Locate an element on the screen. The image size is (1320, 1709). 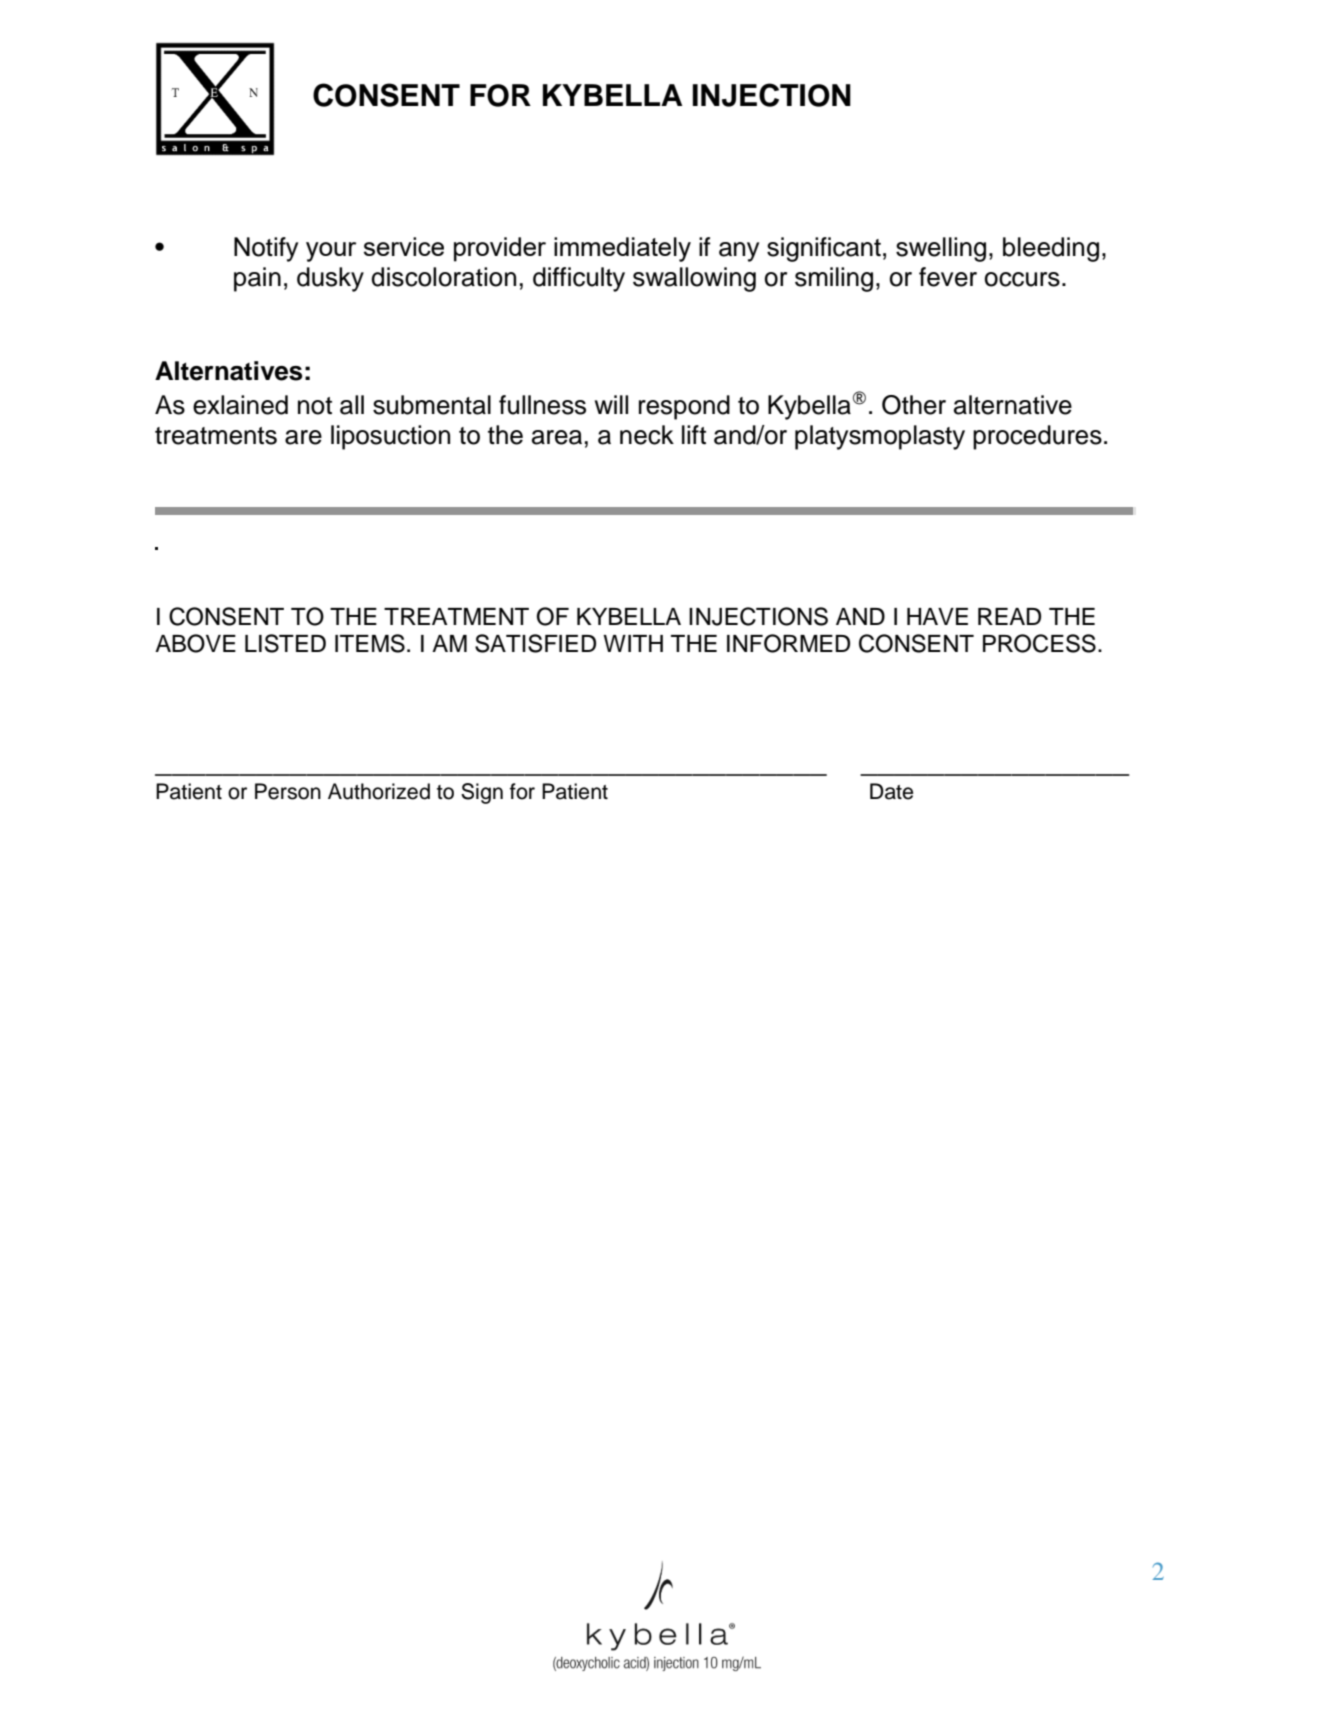
Person is located at coordinates (288, 791).
